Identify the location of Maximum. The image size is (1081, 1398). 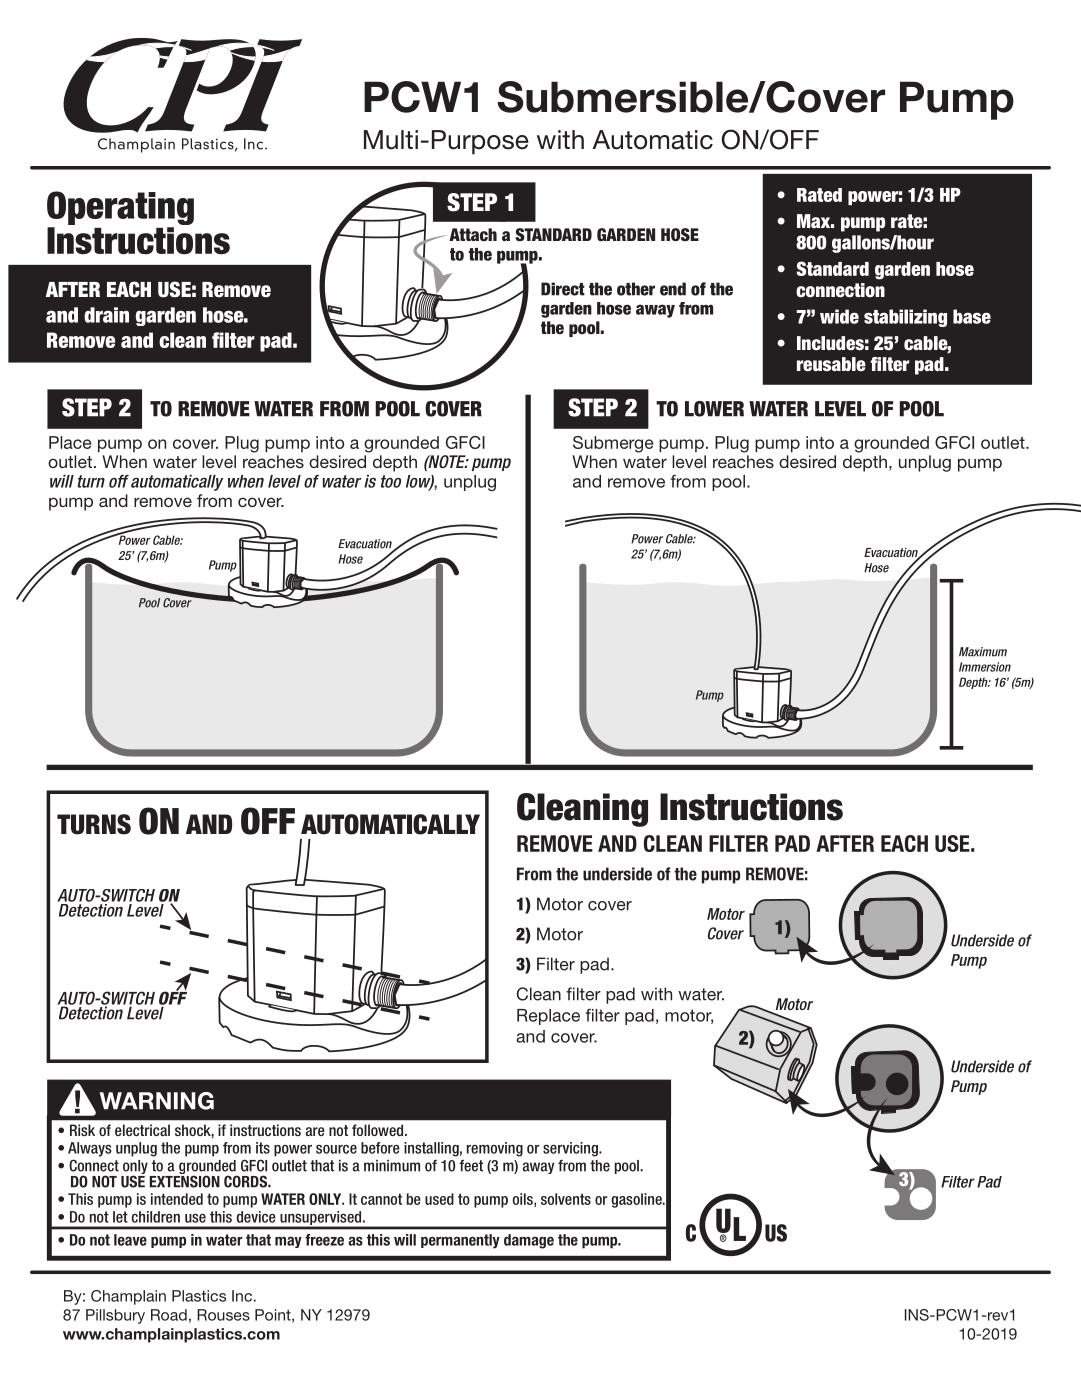
(983, 652).
